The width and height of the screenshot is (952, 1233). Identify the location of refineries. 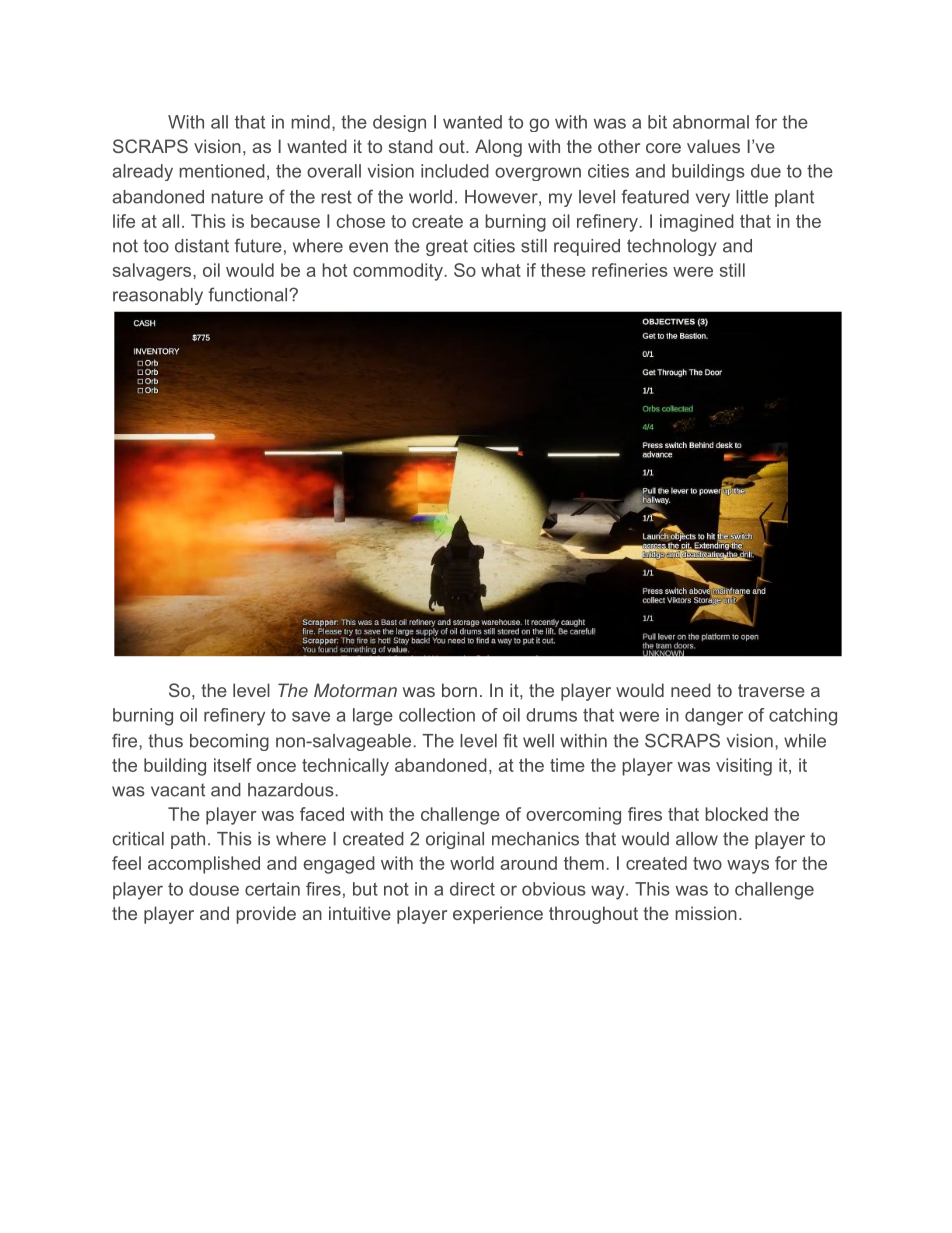
(630, 270).
